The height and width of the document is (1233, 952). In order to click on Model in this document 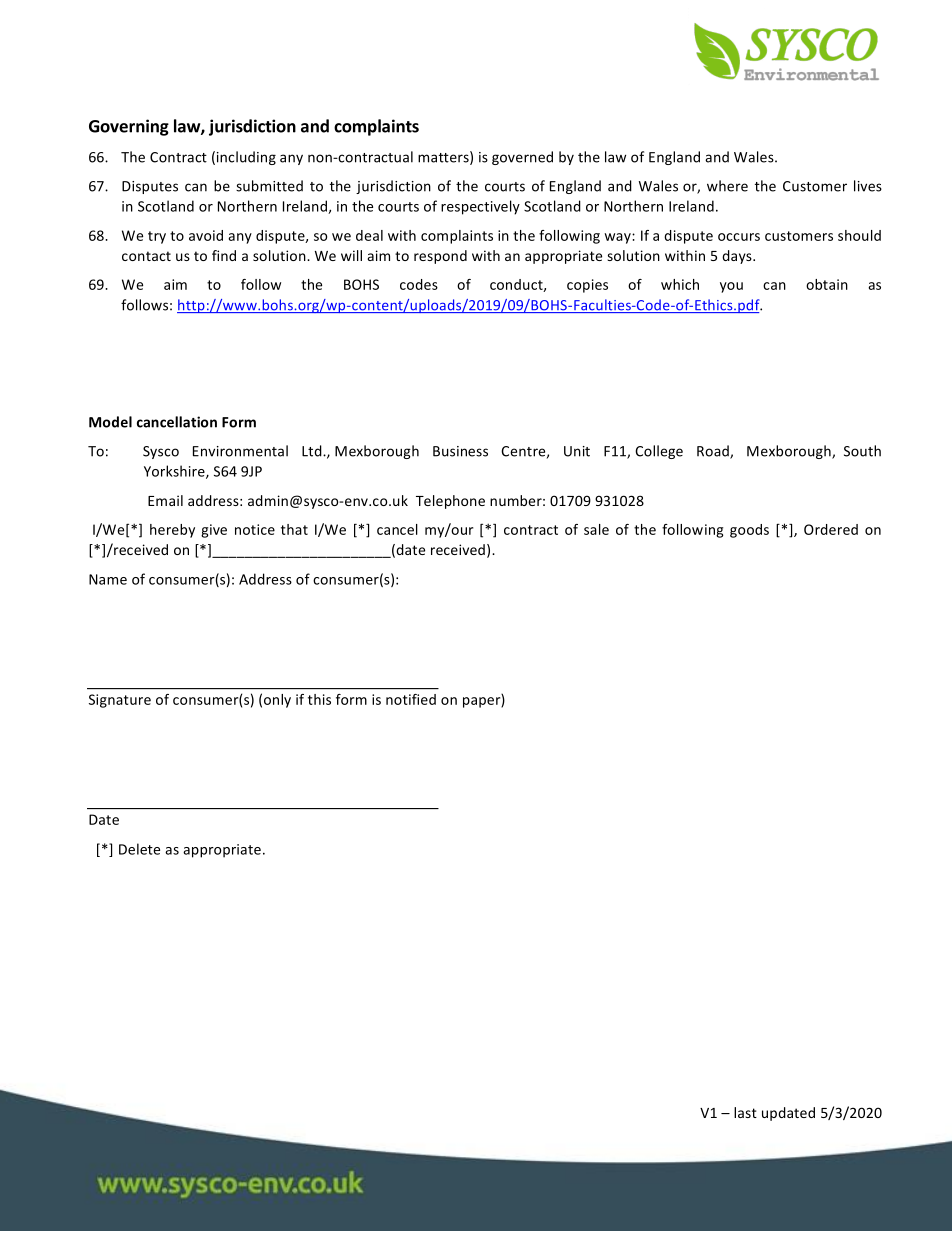, I will do `click(110, 422)`.
